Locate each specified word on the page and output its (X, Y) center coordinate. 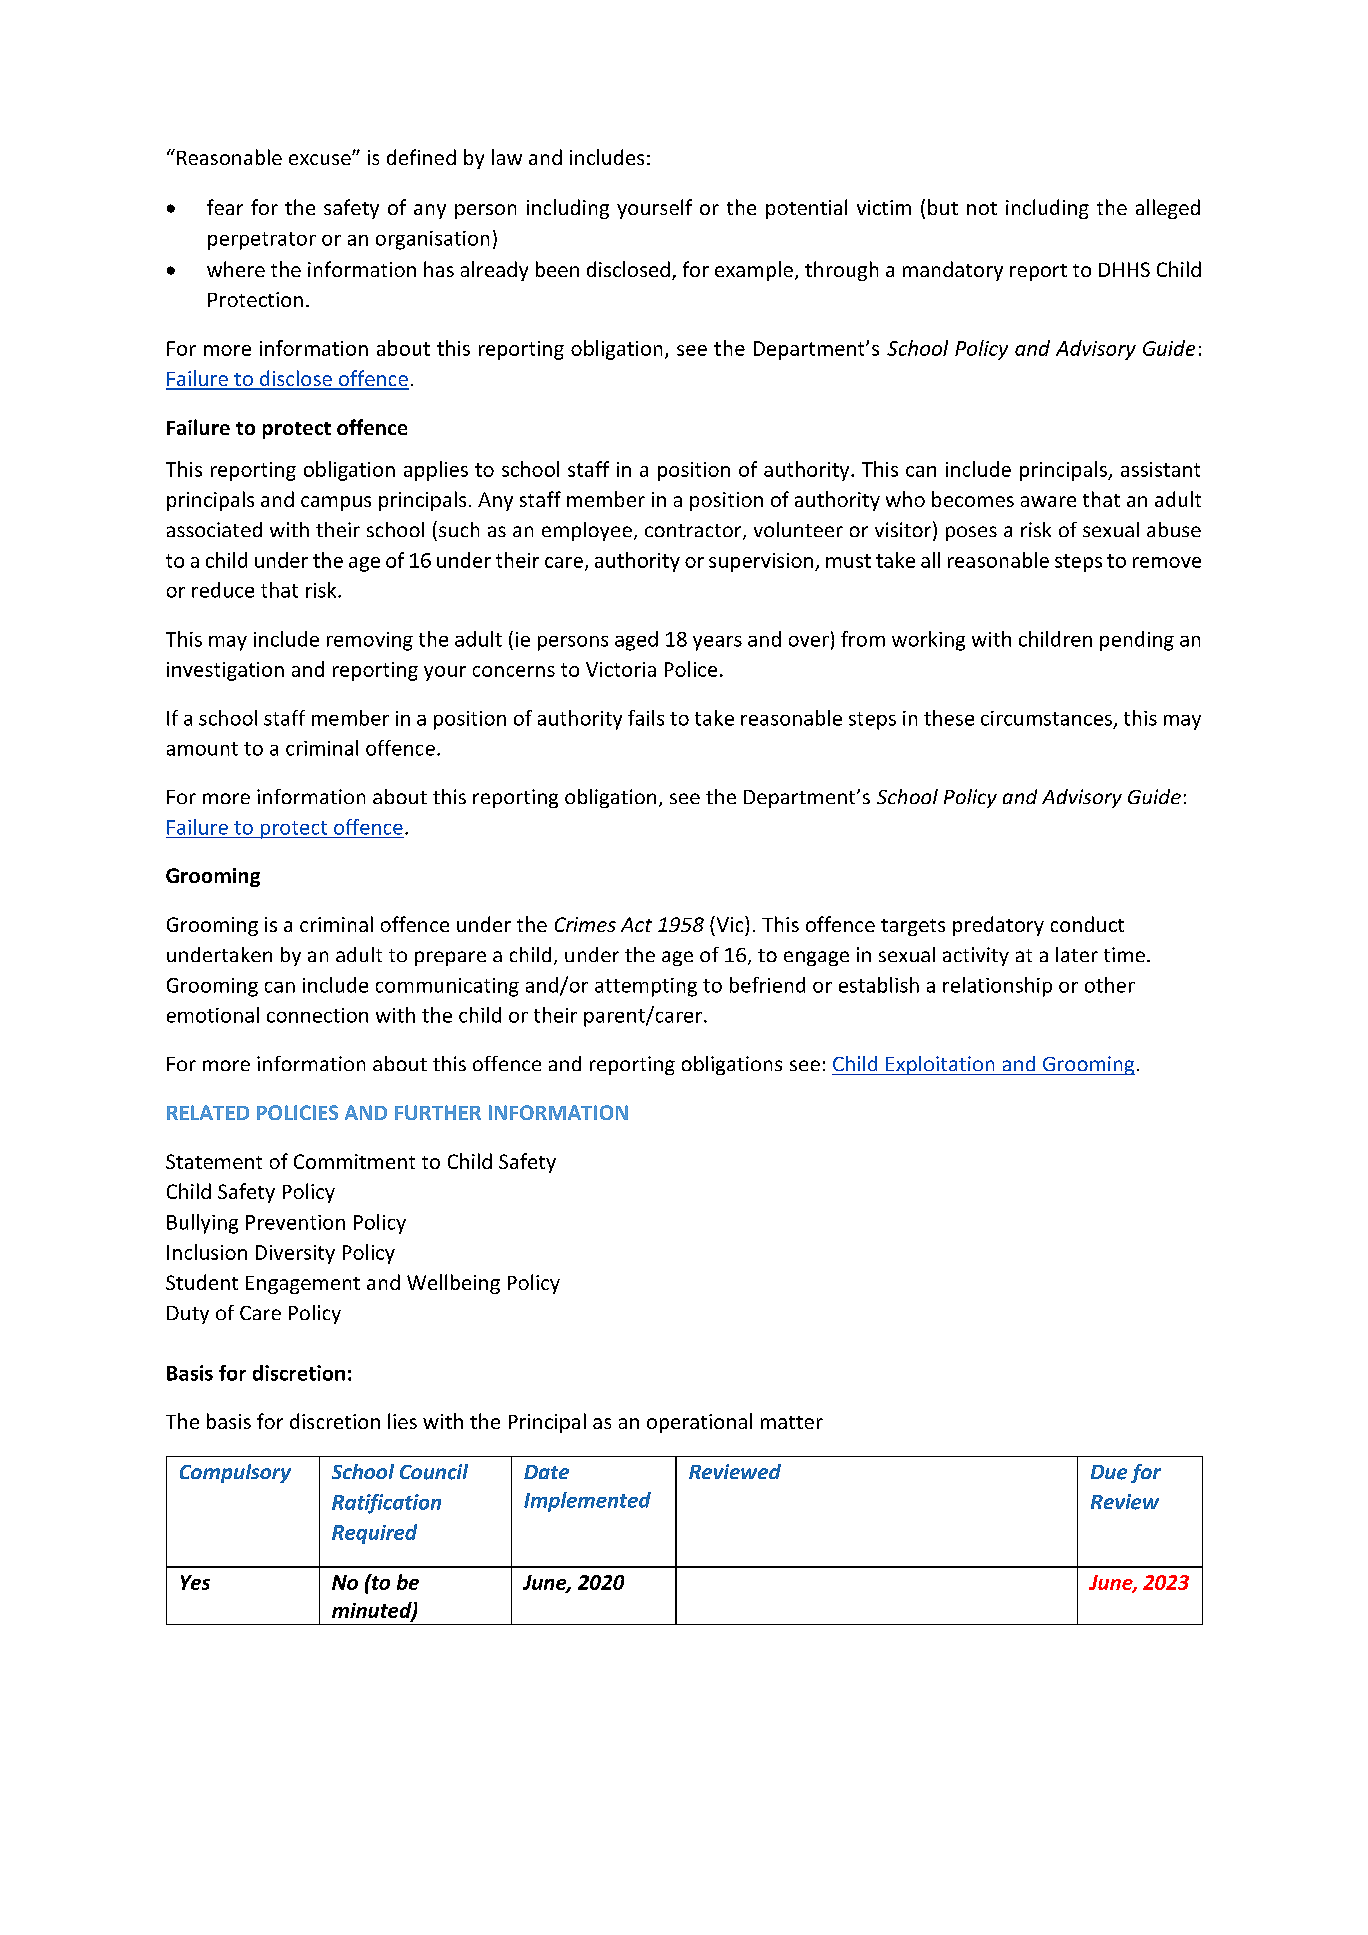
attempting (646, 987)
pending (1137, 641)
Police (691, 669)
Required (374, 1534)
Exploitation (940, 1065)
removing (370, 641)
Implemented (587, 1502)
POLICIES (297, 1112)
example (754, 271)
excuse (321, 159)
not (982, 208)
